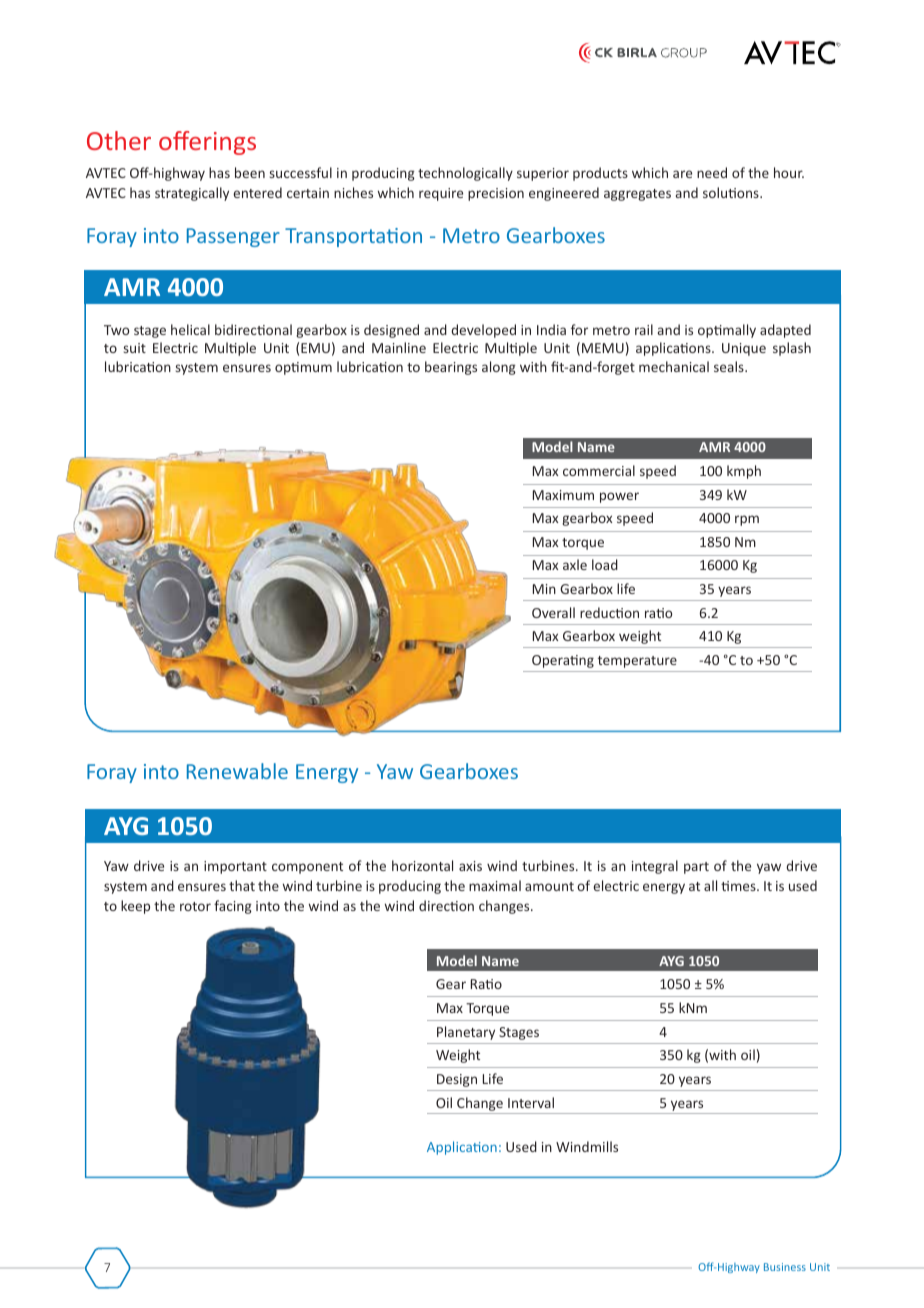 This screenshot has width=924, height=1308. I want to click on suit, so click(135, 348).
